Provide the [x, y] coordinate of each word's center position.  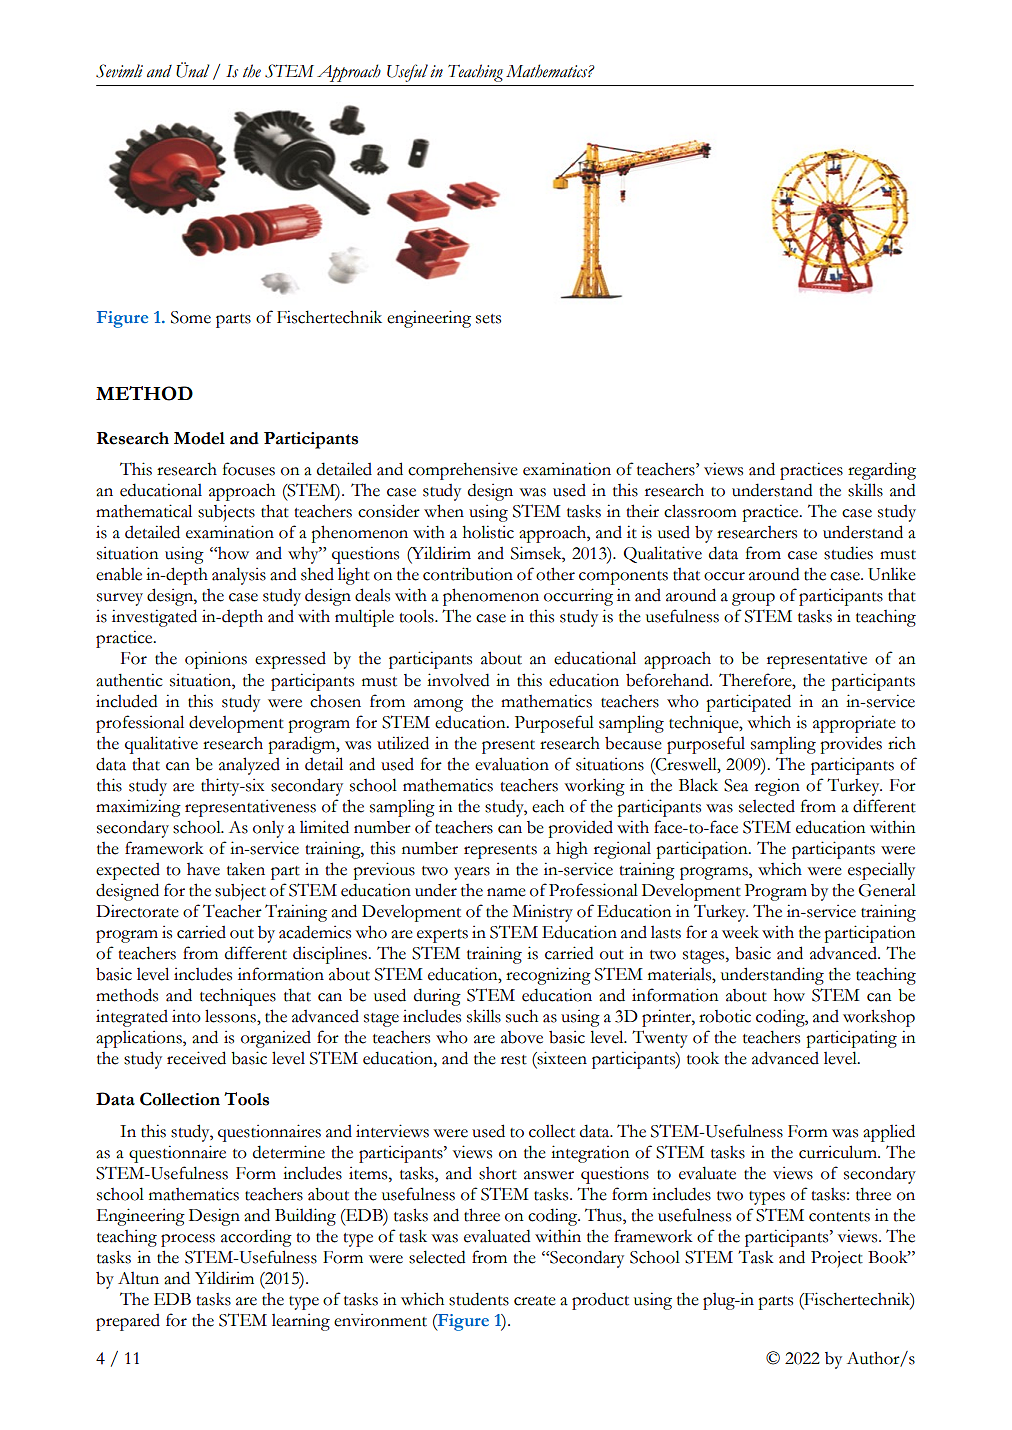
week [740, 932]
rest [514, 1060]
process [188, 1240]
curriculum [839, 1152]
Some [191, 317]
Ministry [543, 913]
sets [488, 319]
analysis [239, 576]
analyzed [249, 766]
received [196, 1058]
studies [848, 553]
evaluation [512, 764]
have [203, 869]
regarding [882, 471]
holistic [488, 532]
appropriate [854, 724]
